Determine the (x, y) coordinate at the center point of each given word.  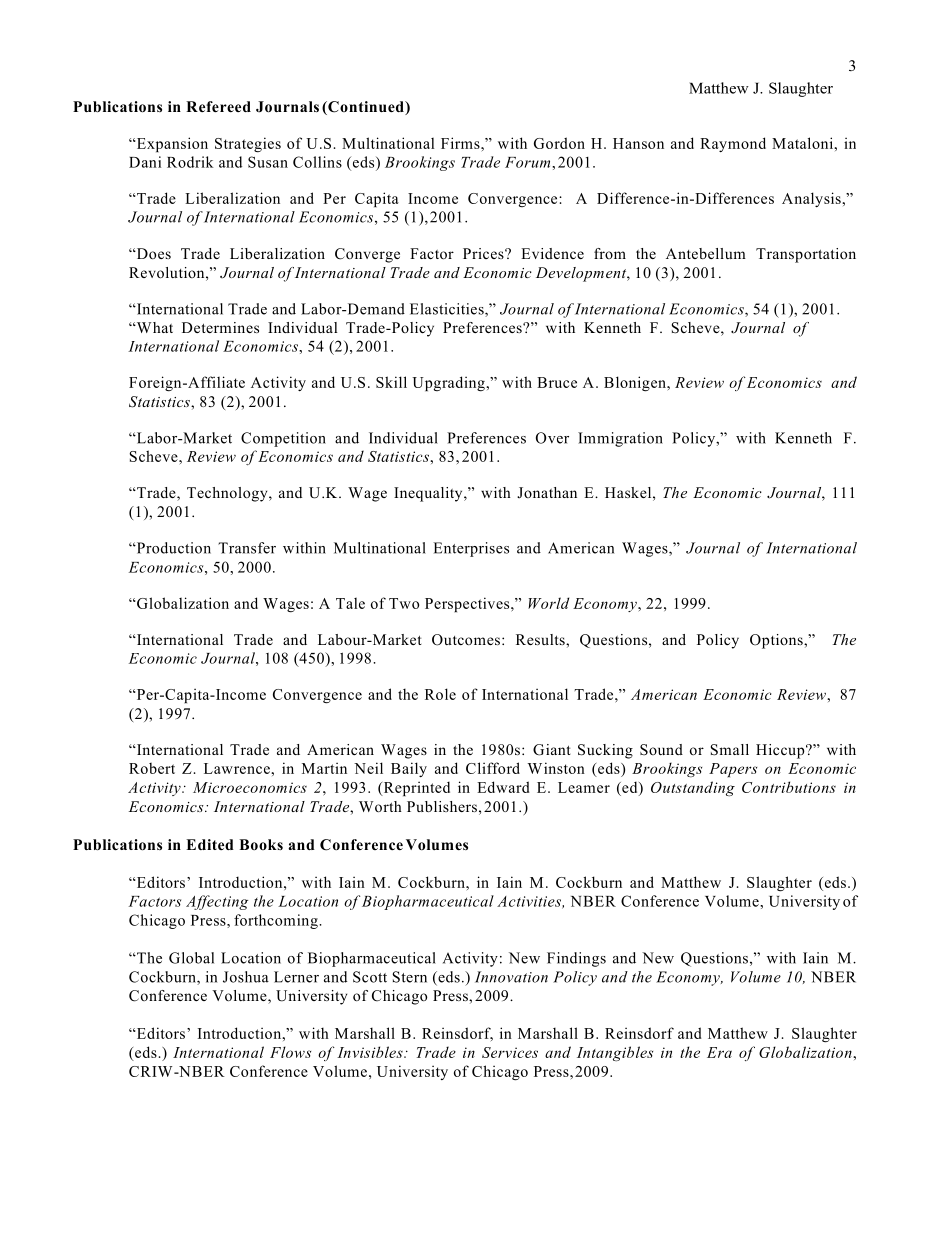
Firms (461, 143)
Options (777, 641)
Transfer (247, 548)
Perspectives (468, 604)
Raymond (733, 144)
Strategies (248, 144)
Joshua (246, 977)
